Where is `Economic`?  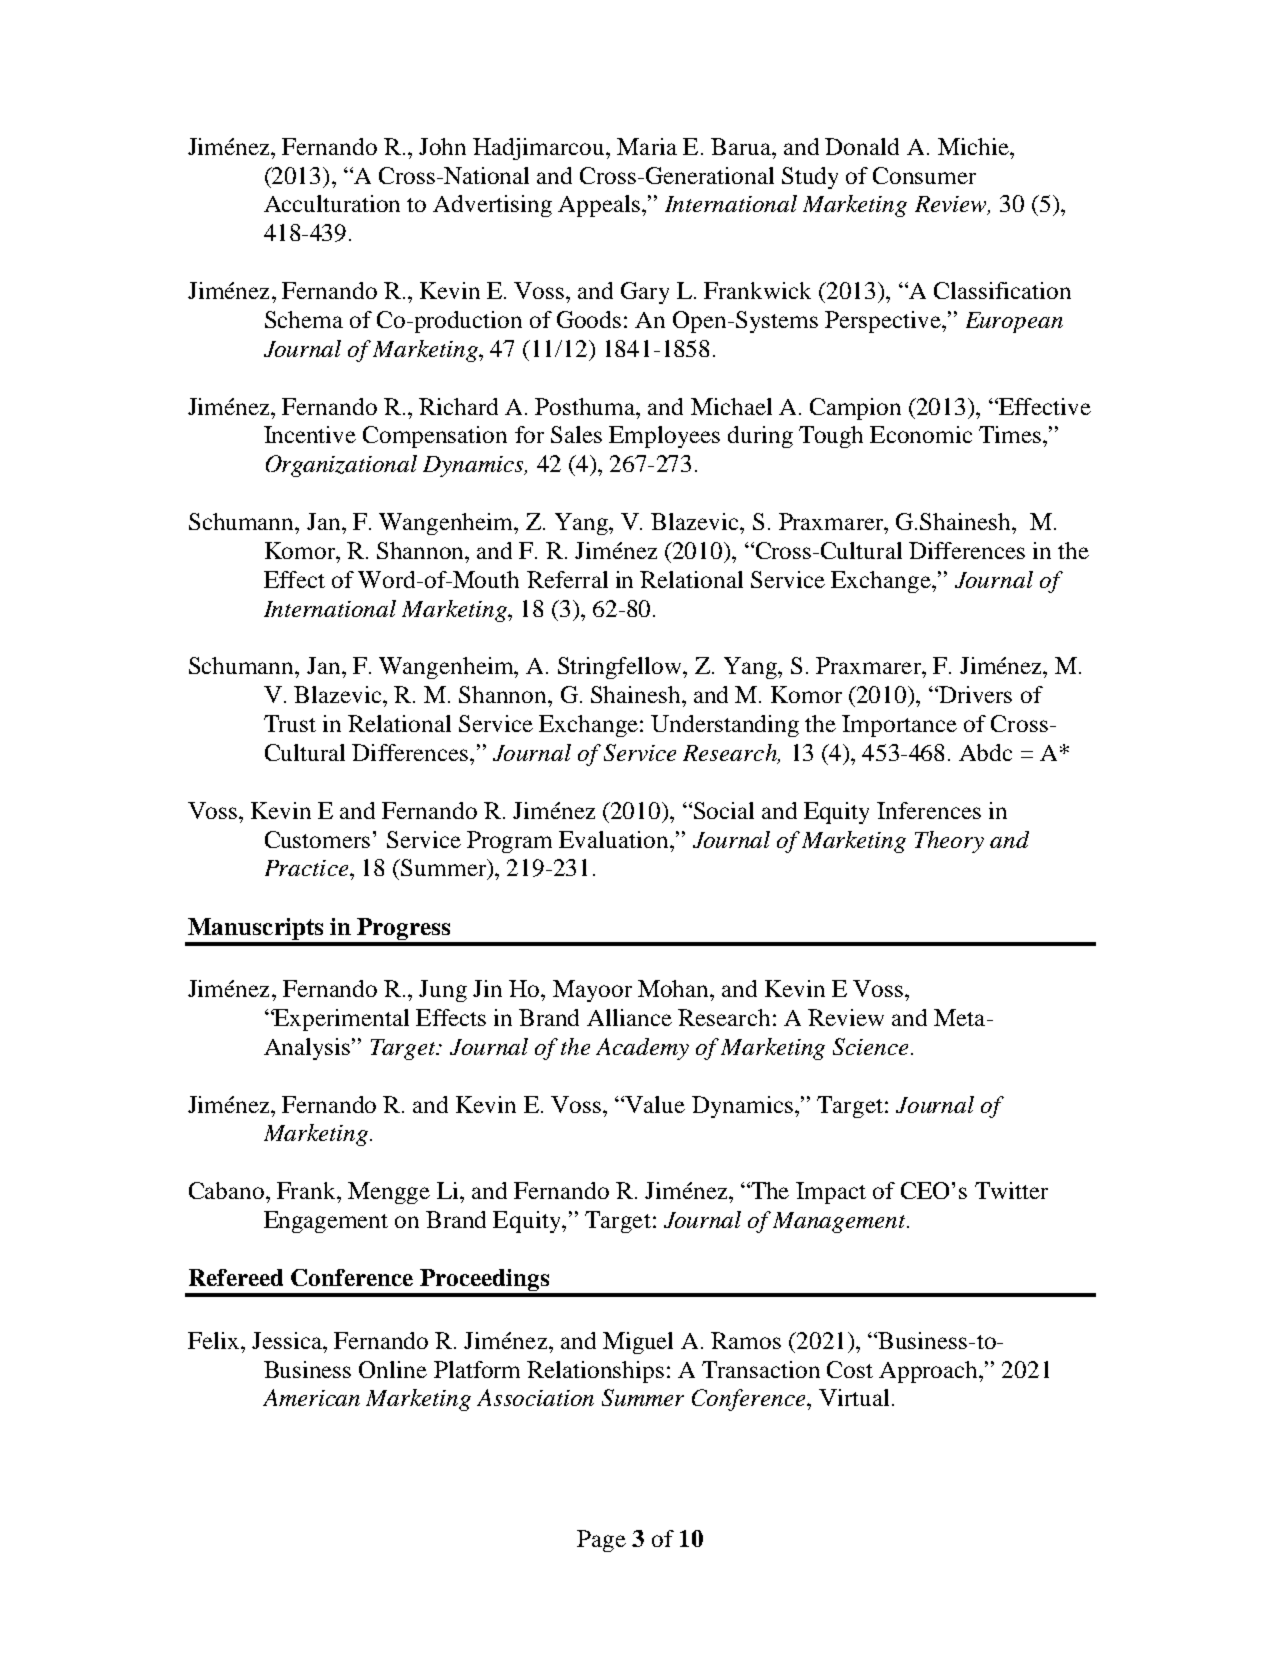 Economic is located at coordinates (921, 434).
